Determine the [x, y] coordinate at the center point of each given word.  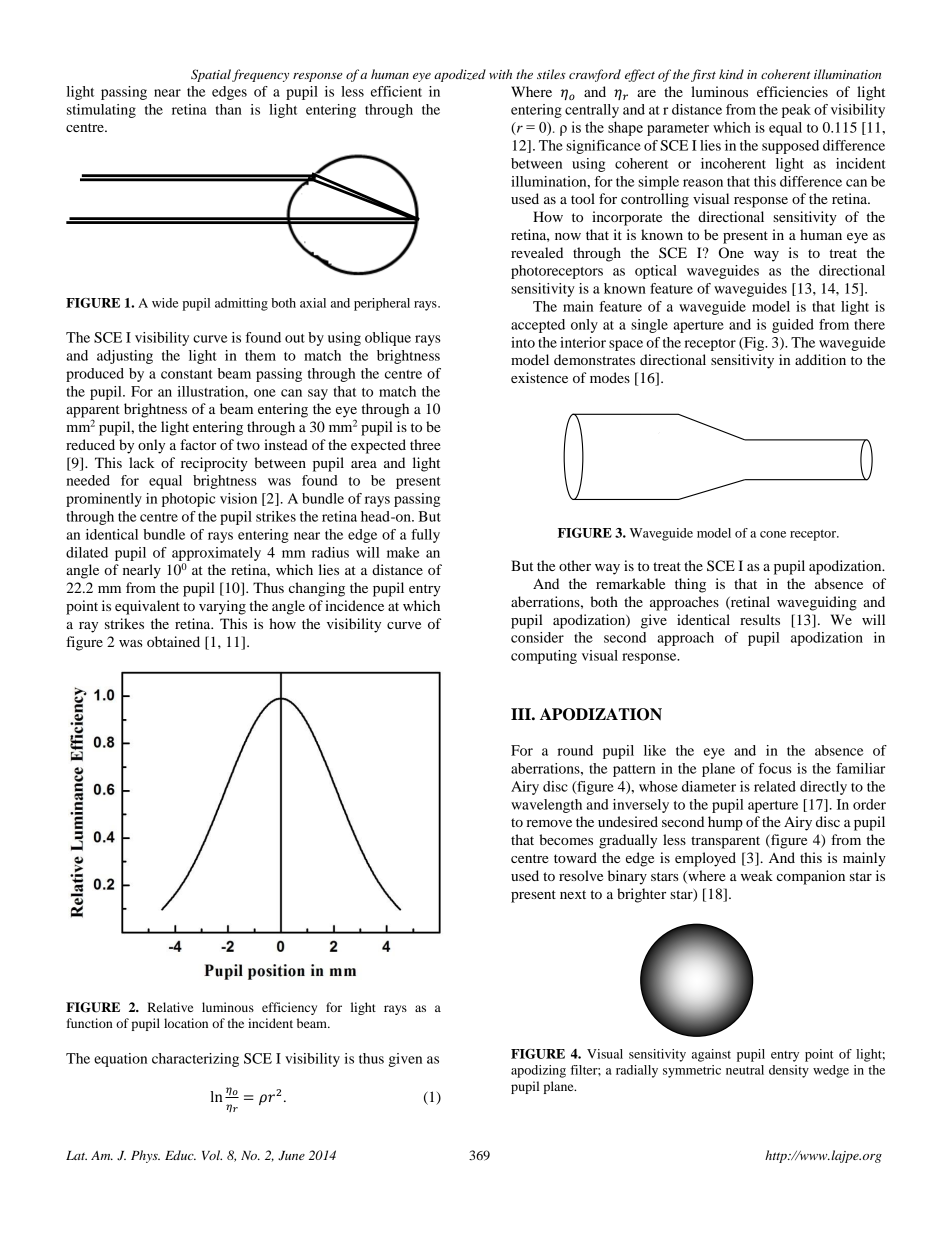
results [760, 619]
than [229, 109]
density [789, 1071]
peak [796, 111]
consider [537, 637]
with [500, 74]
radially [637, 1071]
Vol [212, 1155]
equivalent [147, 607]
